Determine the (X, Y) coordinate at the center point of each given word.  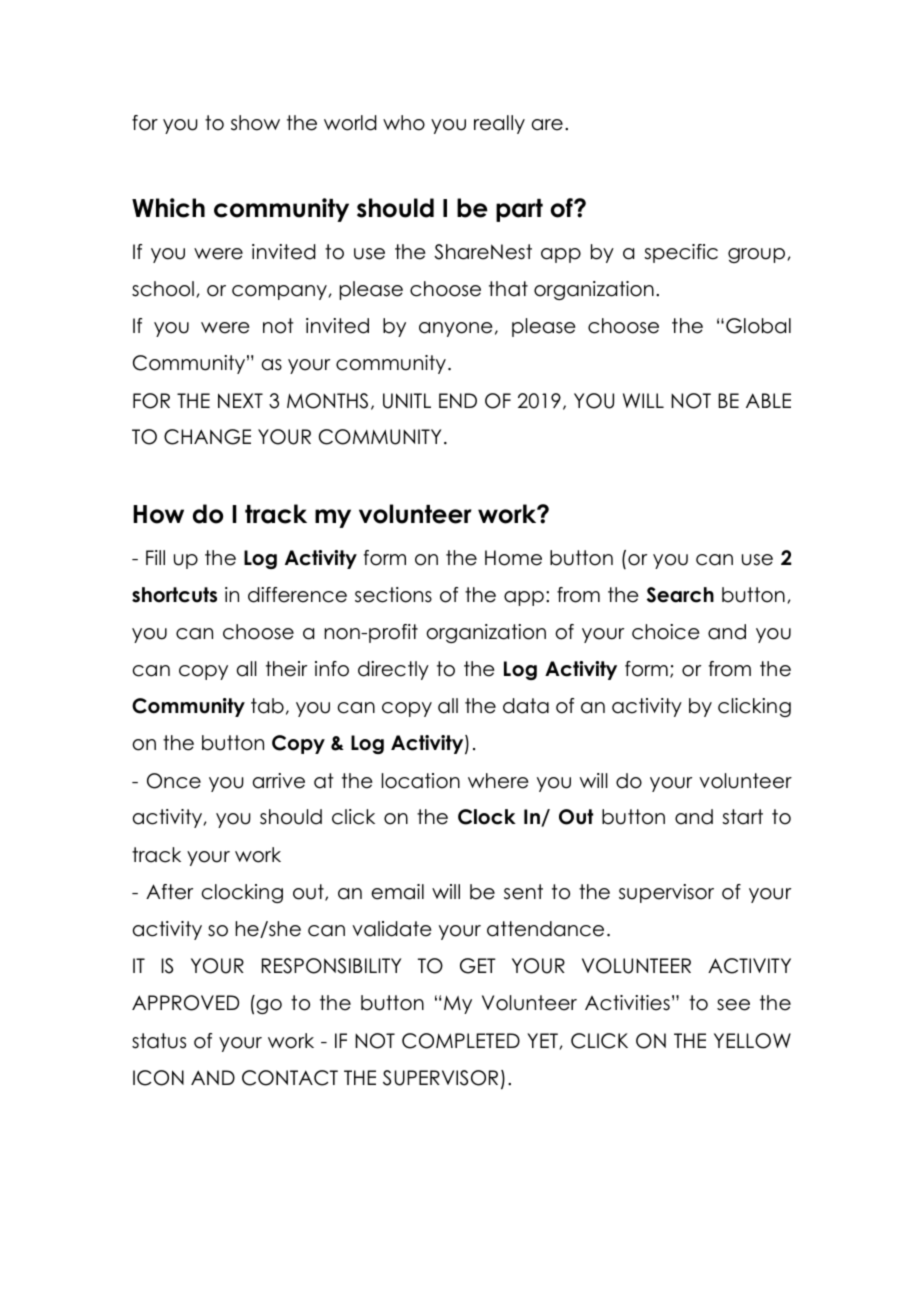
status (159, 1041)
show (255, 123)
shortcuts (174, 595)
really (499, 124)
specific (681, 253)
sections (393, 595)
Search (680, 595)
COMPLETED (461, 1041)
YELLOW (752, 1041)
